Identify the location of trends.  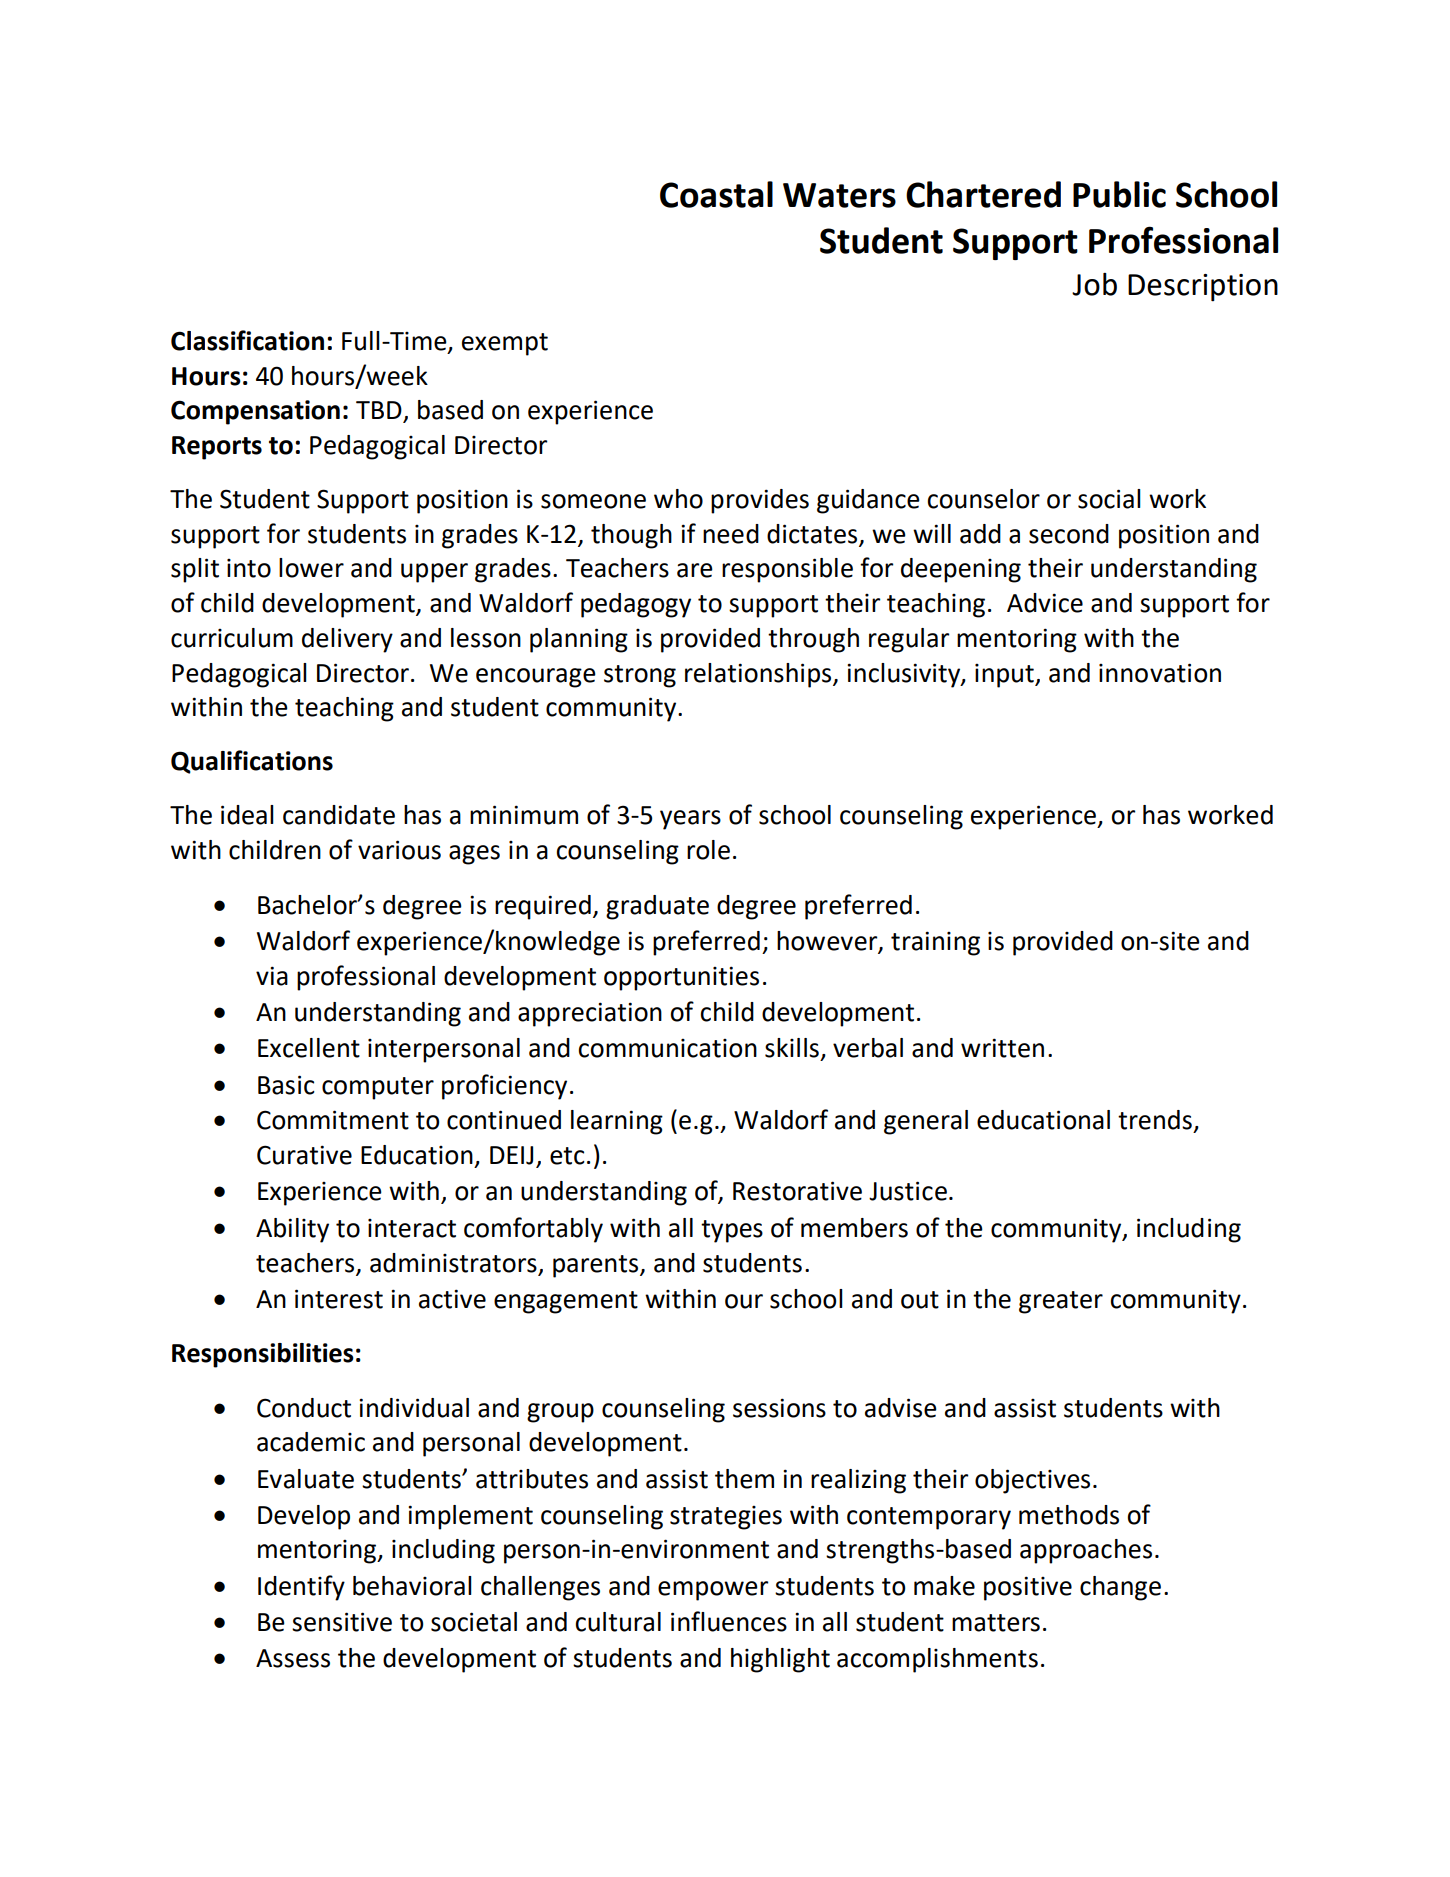
(1155, 1120).
